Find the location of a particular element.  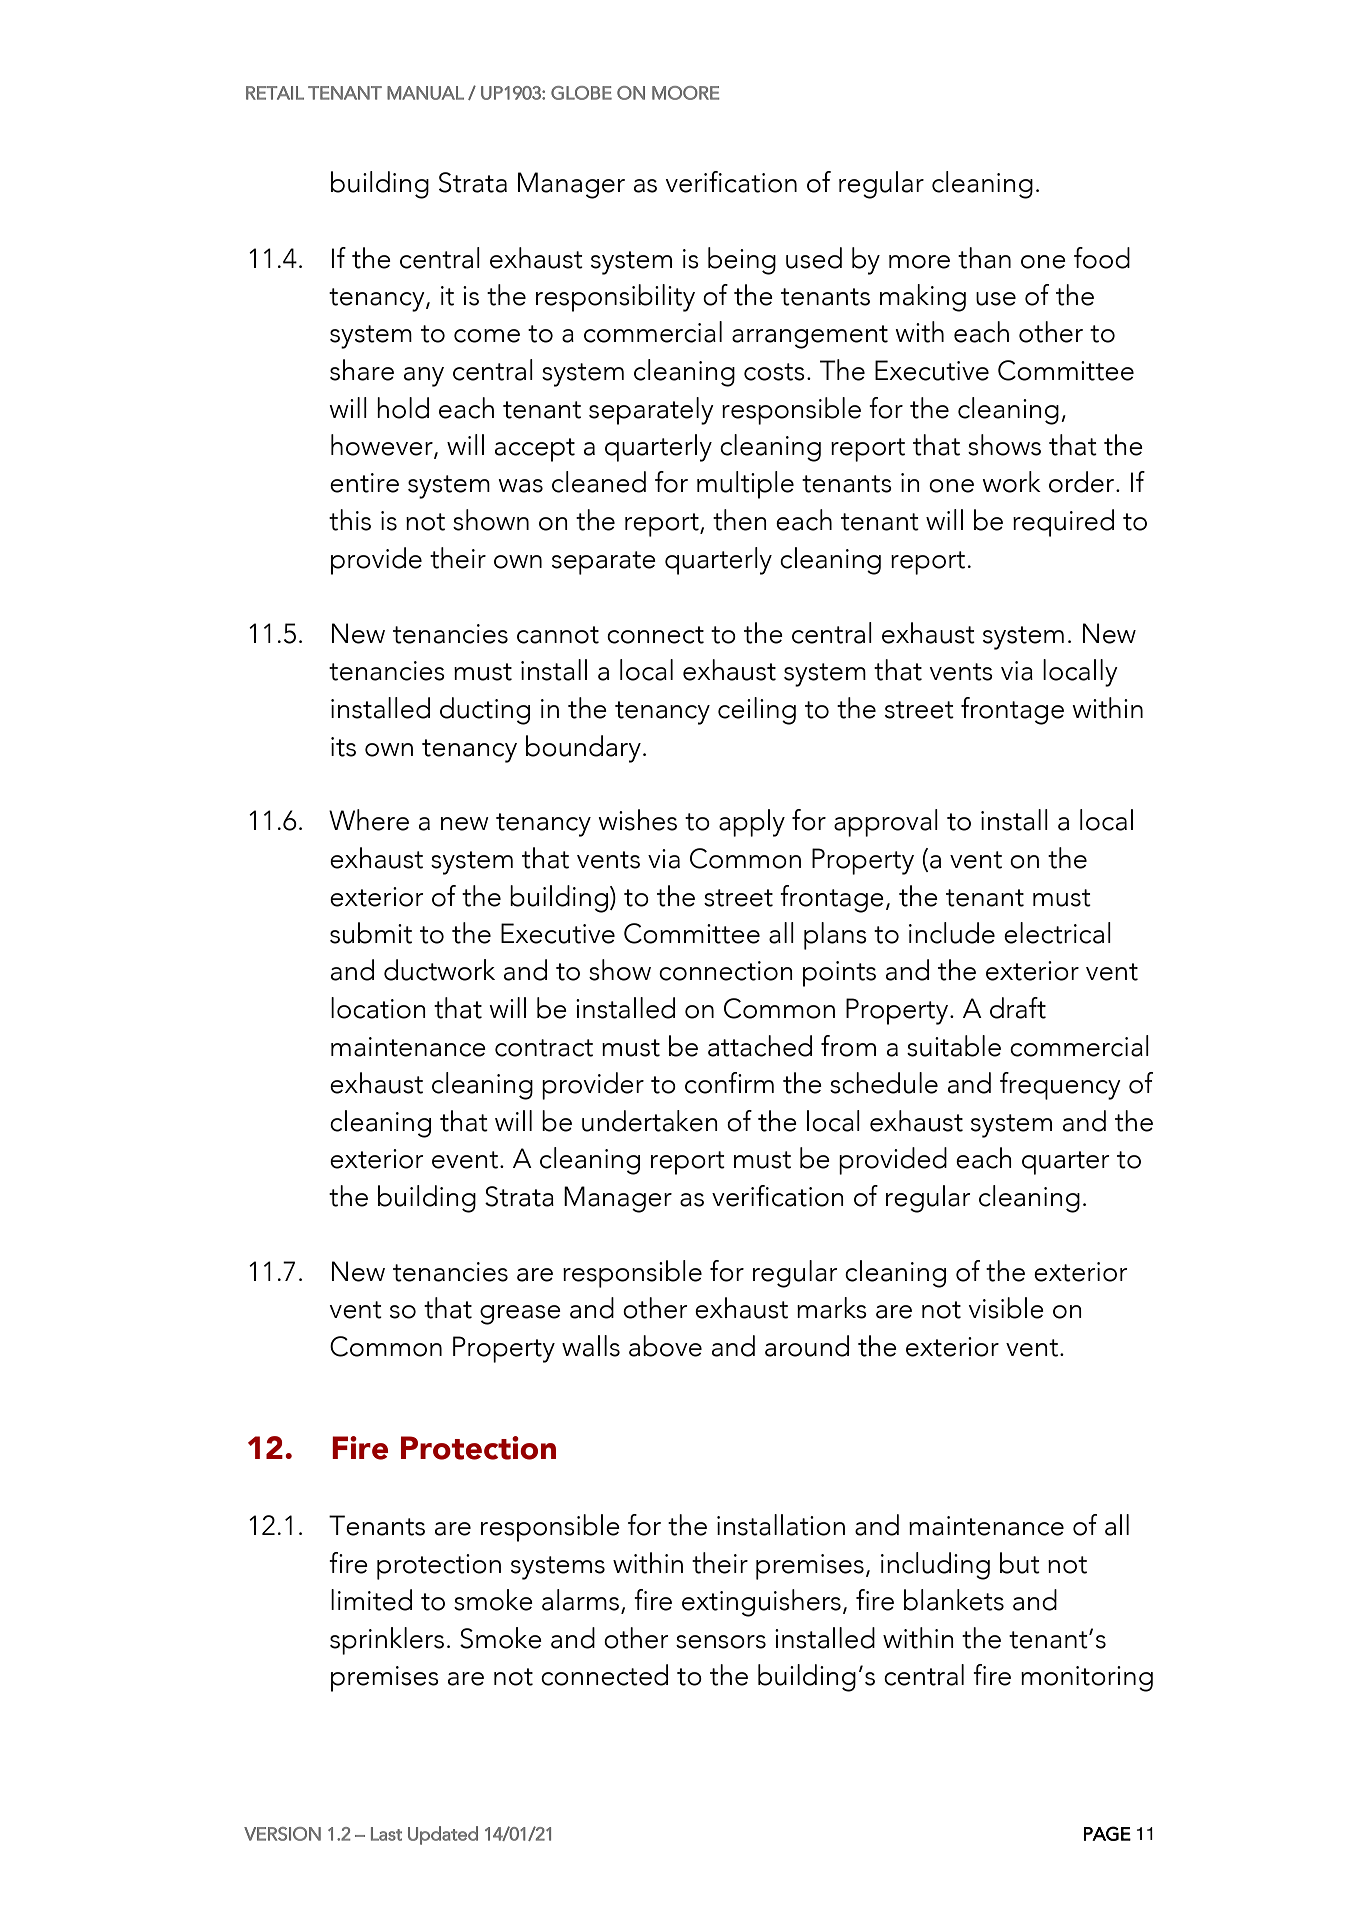

than is located at coordinates (984, 258).
